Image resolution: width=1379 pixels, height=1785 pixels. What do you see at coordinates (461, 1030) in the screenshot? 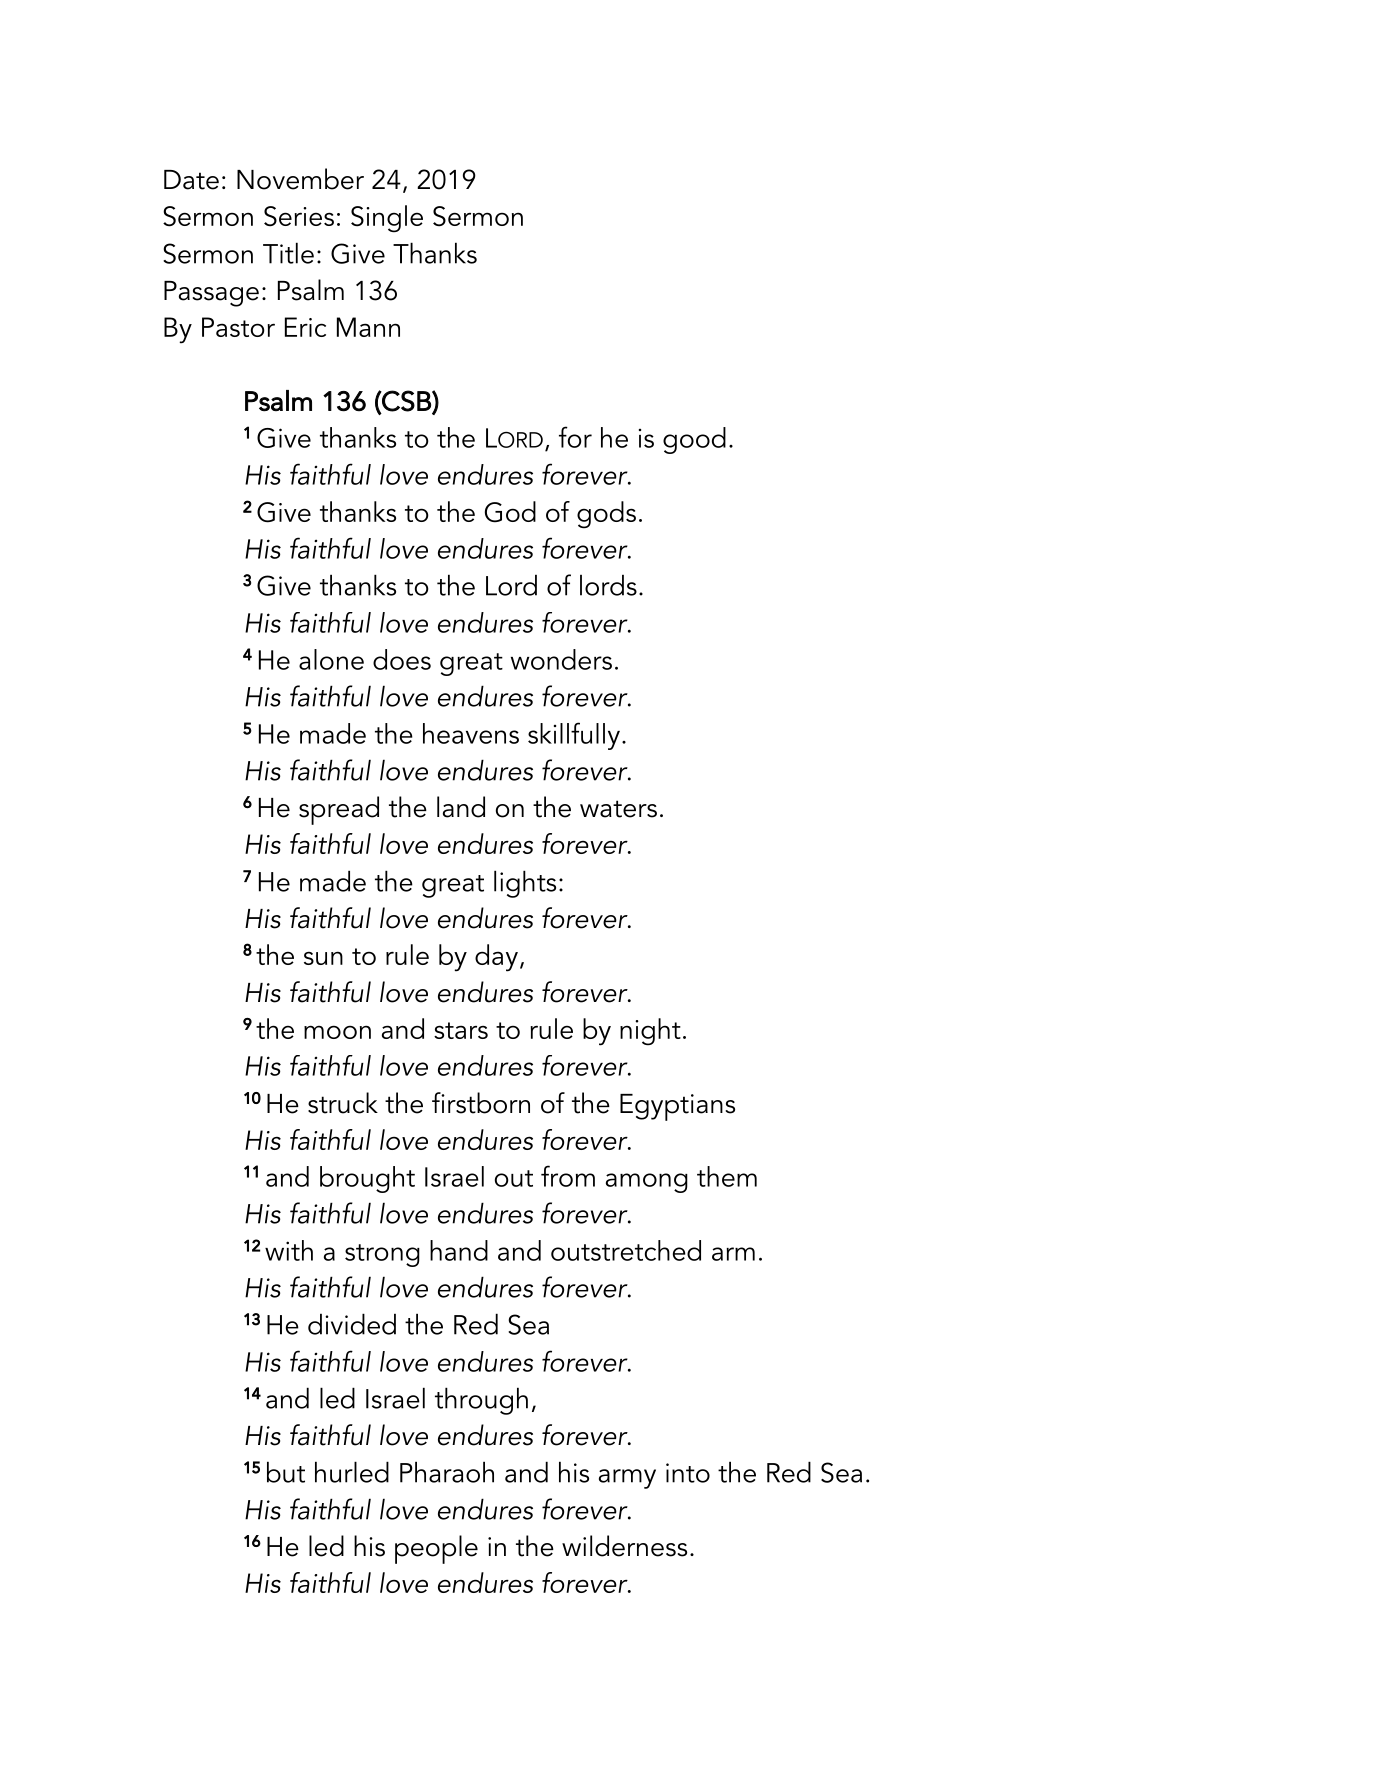
I see `stars` at bounding box center [461, 1030].
